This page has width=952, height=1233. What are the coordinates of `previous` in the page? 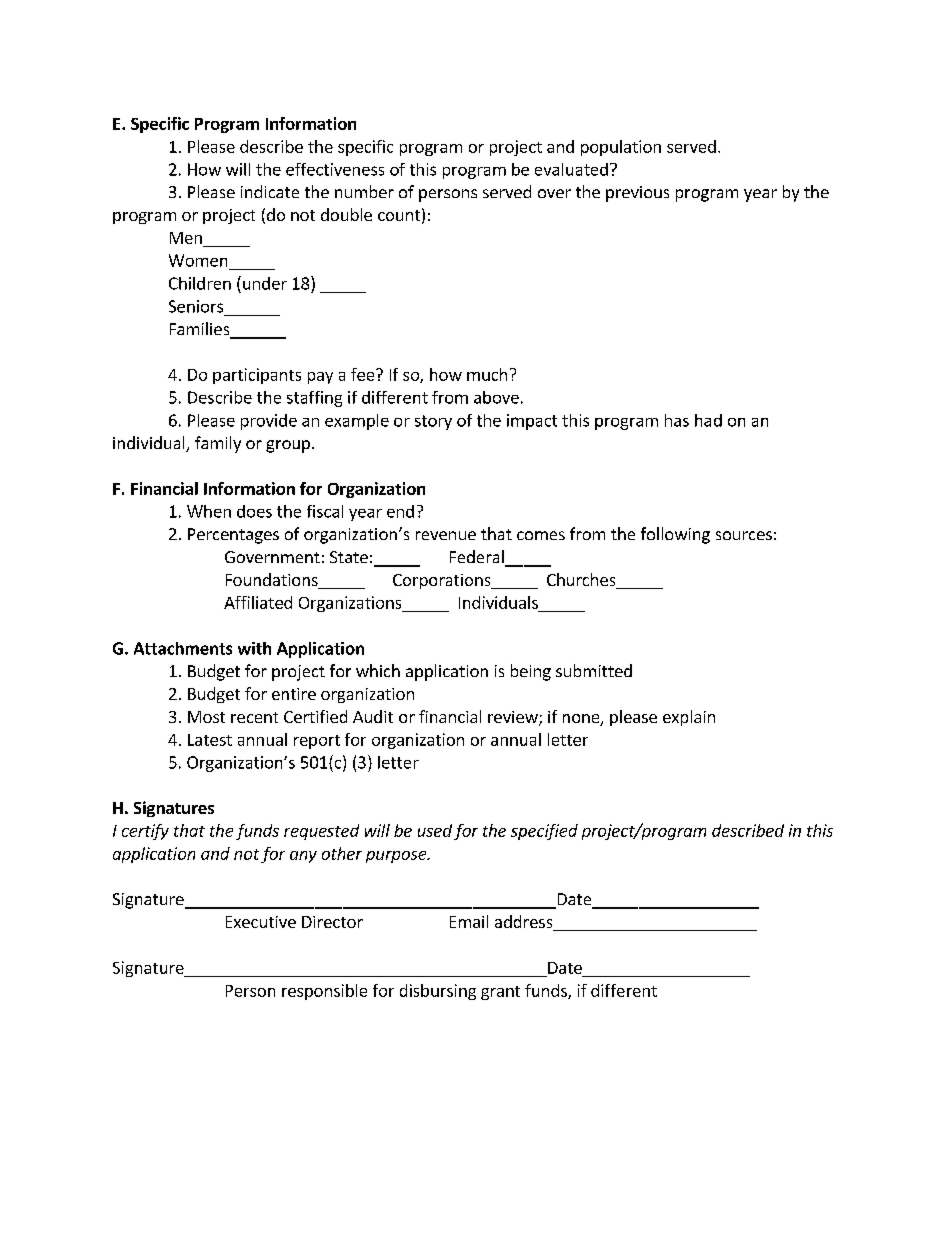 It's located at (637, 194).
